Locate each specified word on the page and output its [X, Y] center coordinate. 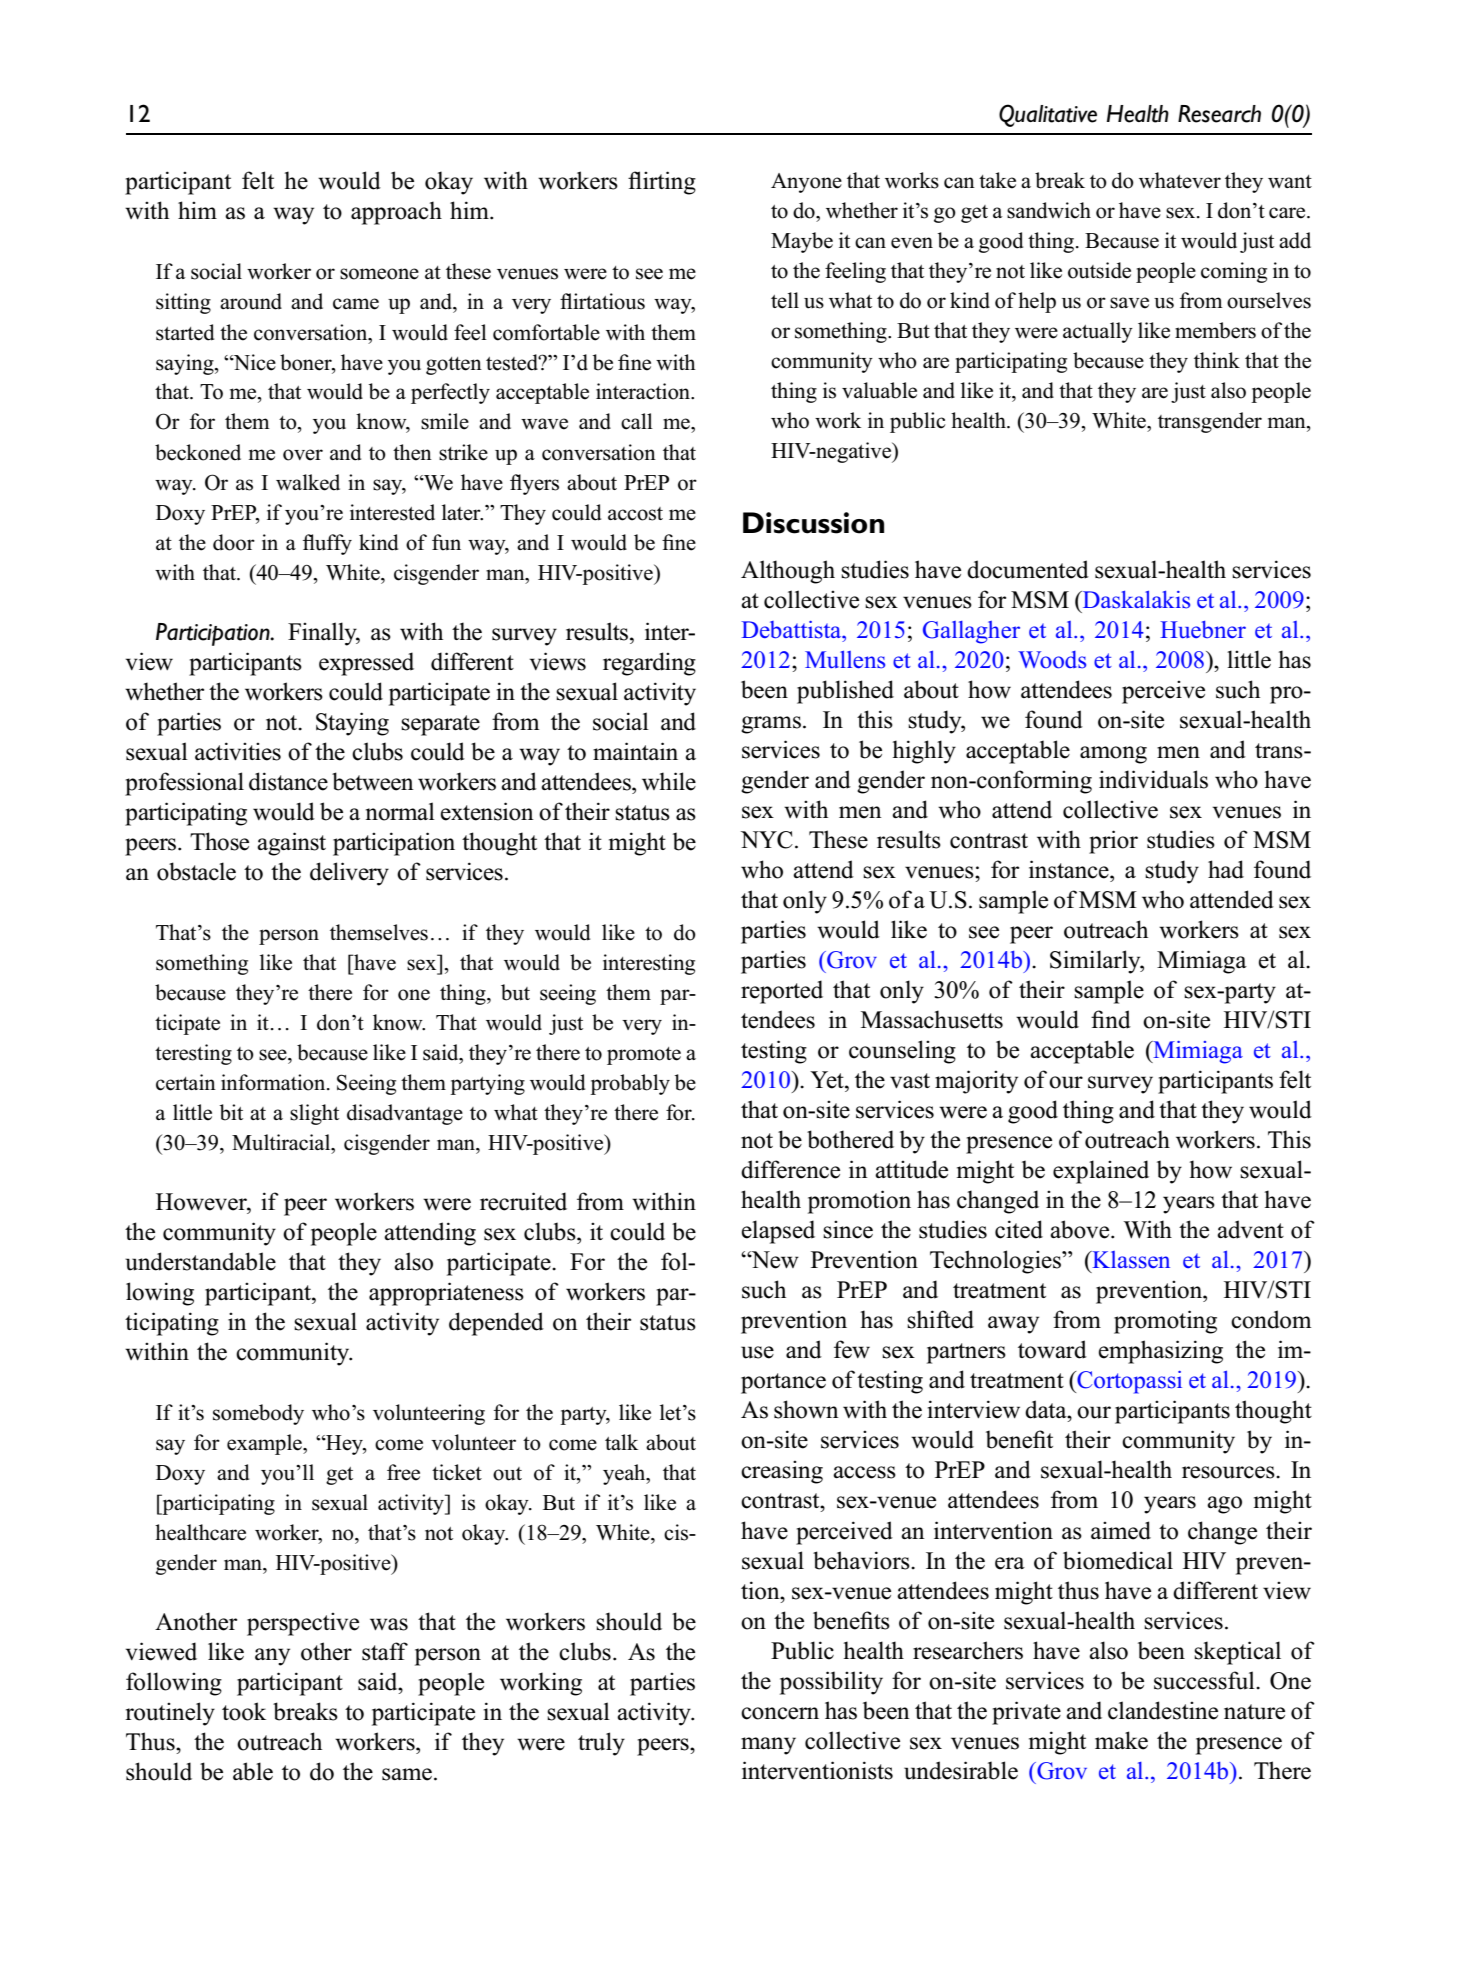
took [244, 1711]
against [291, 844]
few [852, 1349]
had [1226, 869]
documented [1028, 569]
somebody [258, 1414]
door [234, 542]
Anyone [806, 183]
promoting [1165, 1322]
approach [396, 213]
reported [782, 992]
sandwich [1049, 210]
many [768, 1746]
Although [788, 572]
